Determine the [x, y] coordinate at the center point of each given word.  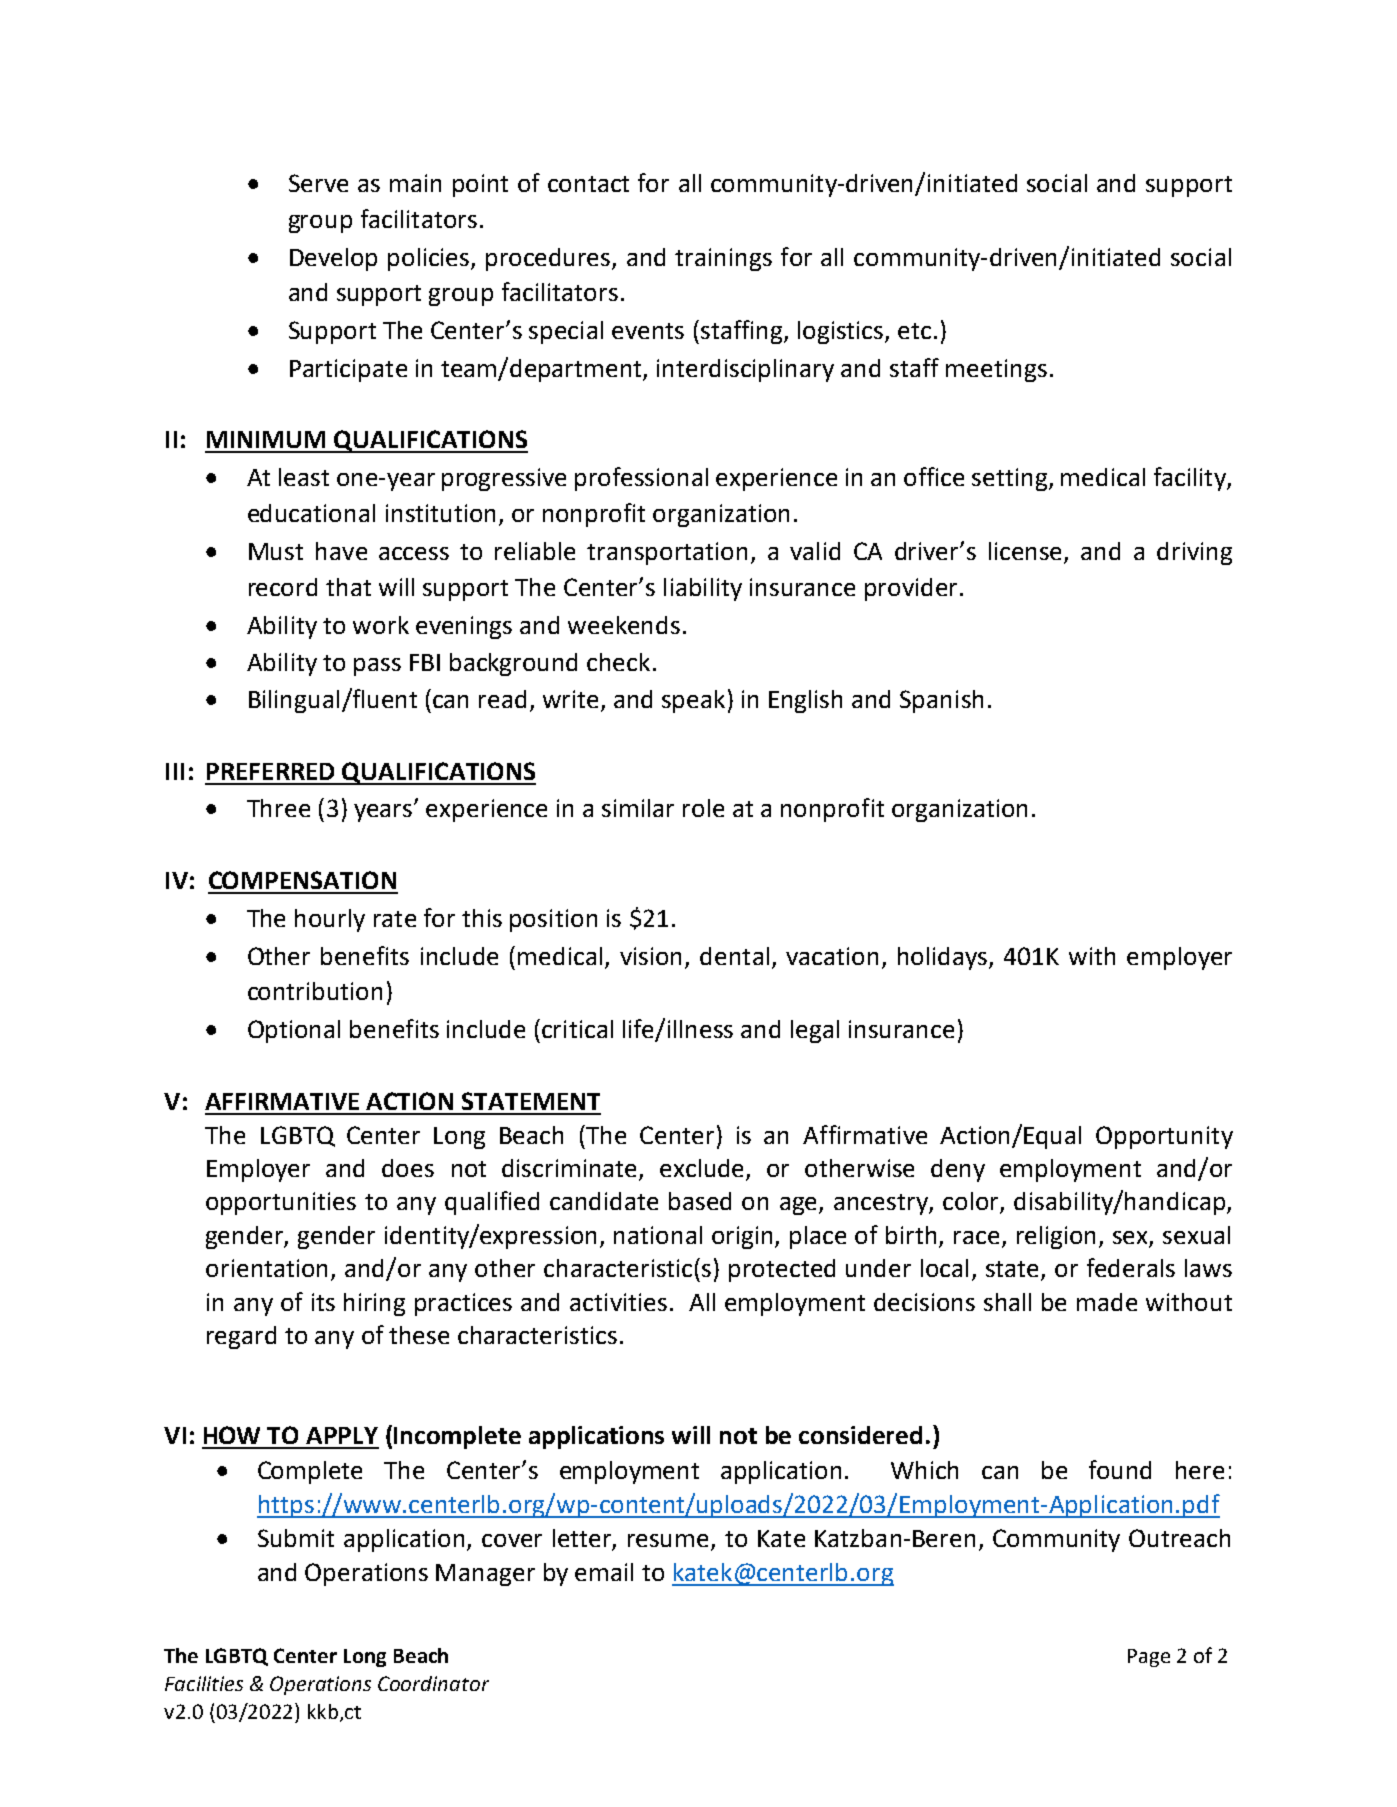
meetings [996, 370]
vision [650, 956]
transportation [667, 553]
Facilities [204, 1683]
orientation [266, 1268]
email [604, 1572]
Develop [333, 259]
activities [618, 1302]
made [1107, 1302]
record [283, 587]
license [1027, 552]
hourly [330, 920]
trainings [723, 259]
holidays [944, 958]
